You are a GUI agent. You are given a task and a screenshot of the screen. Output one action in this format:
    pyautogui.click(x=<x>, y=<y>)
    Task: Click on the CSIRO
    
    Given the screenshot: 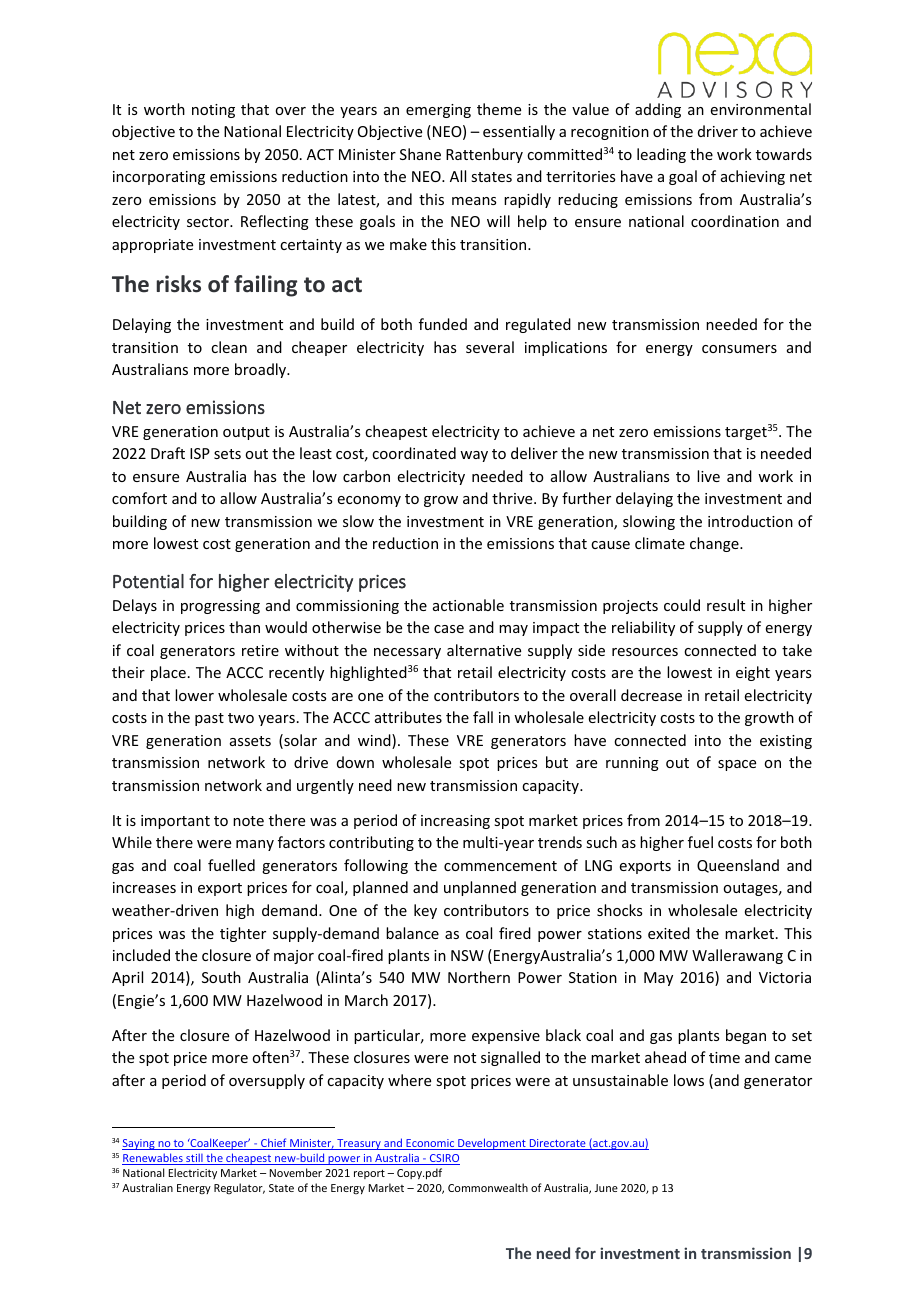 What is the action you would take?
    pyautogui.click(x=444, y=1159)
